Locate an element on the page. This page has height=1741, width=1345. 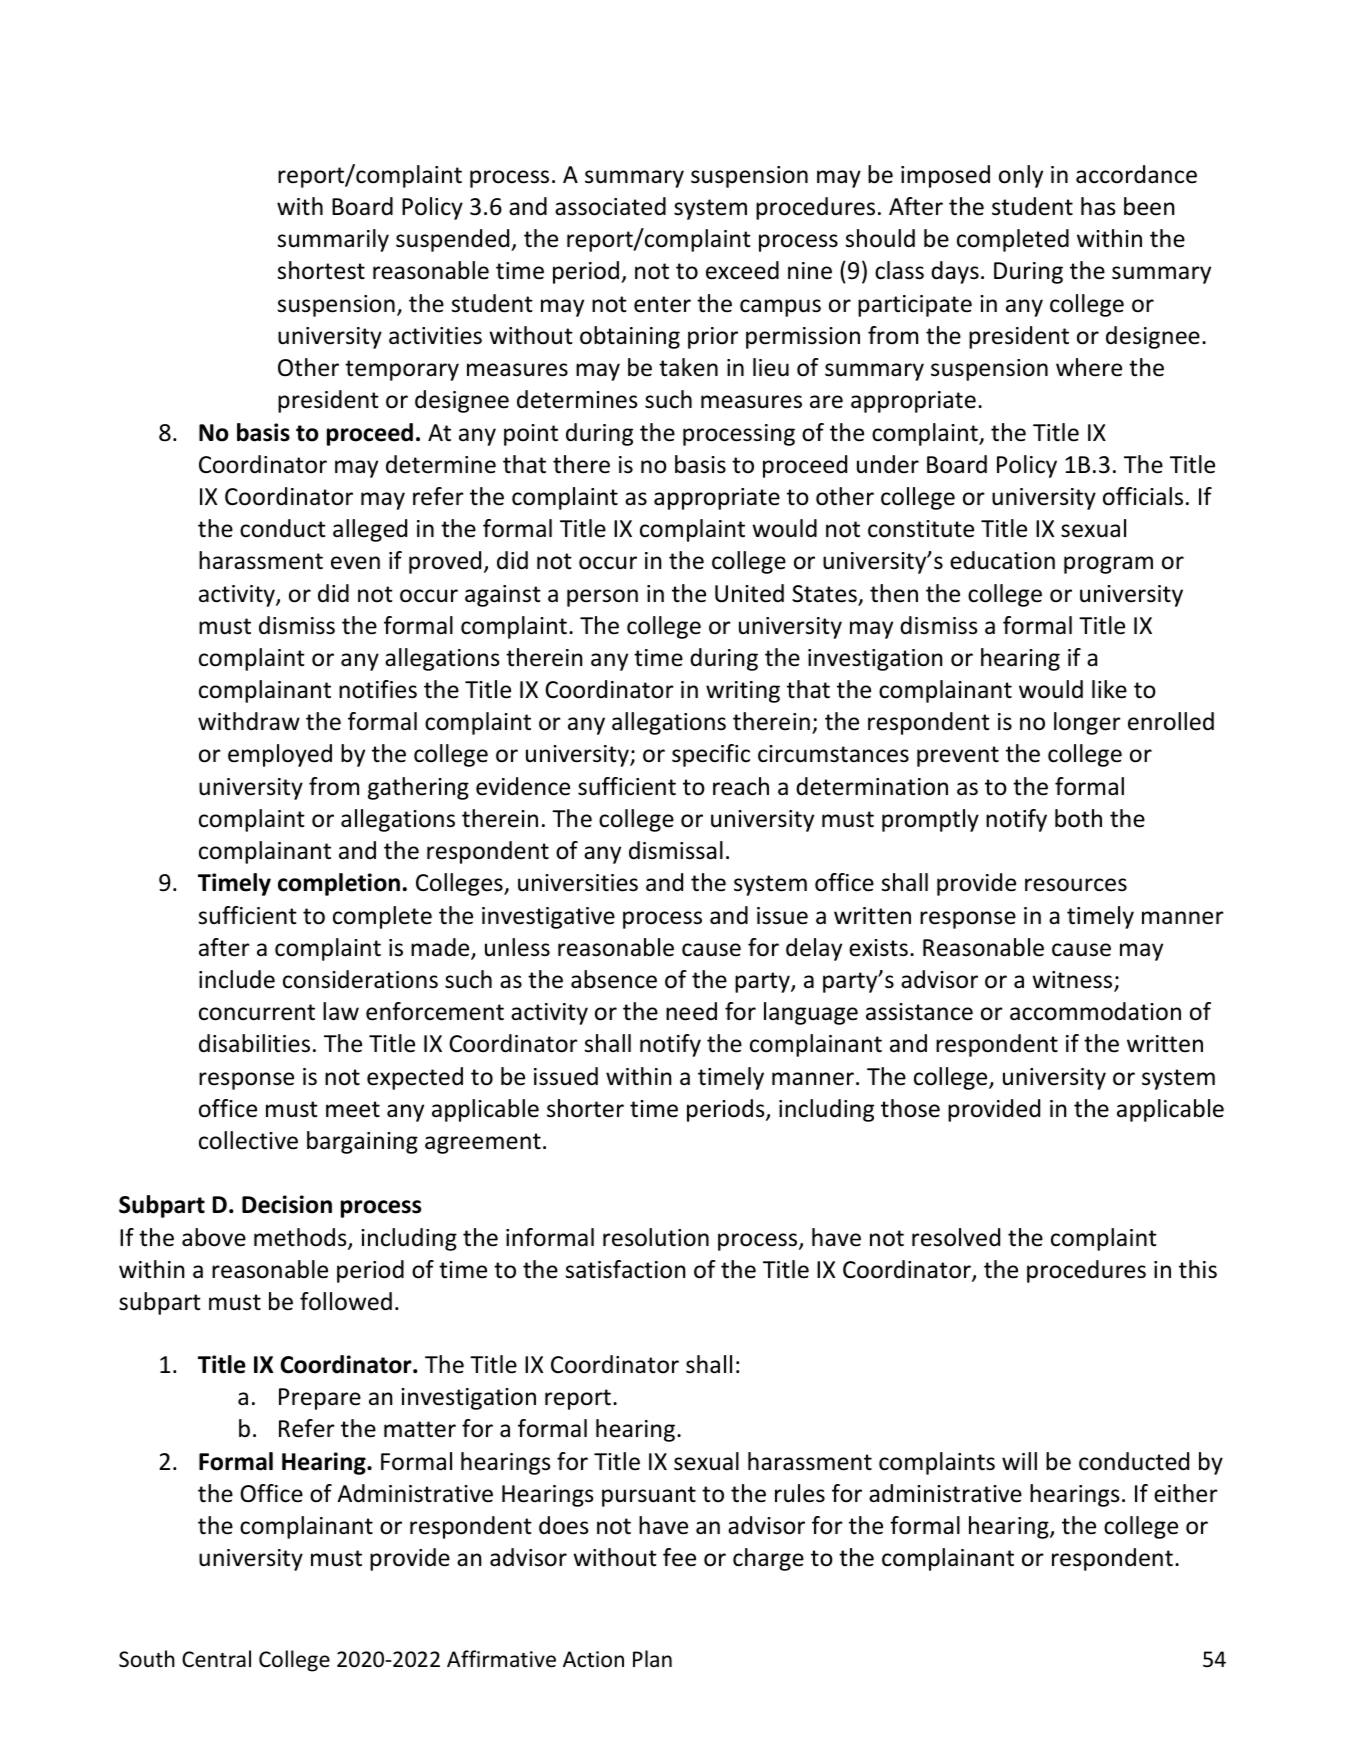
has is located at coordinates (1098, 206).
